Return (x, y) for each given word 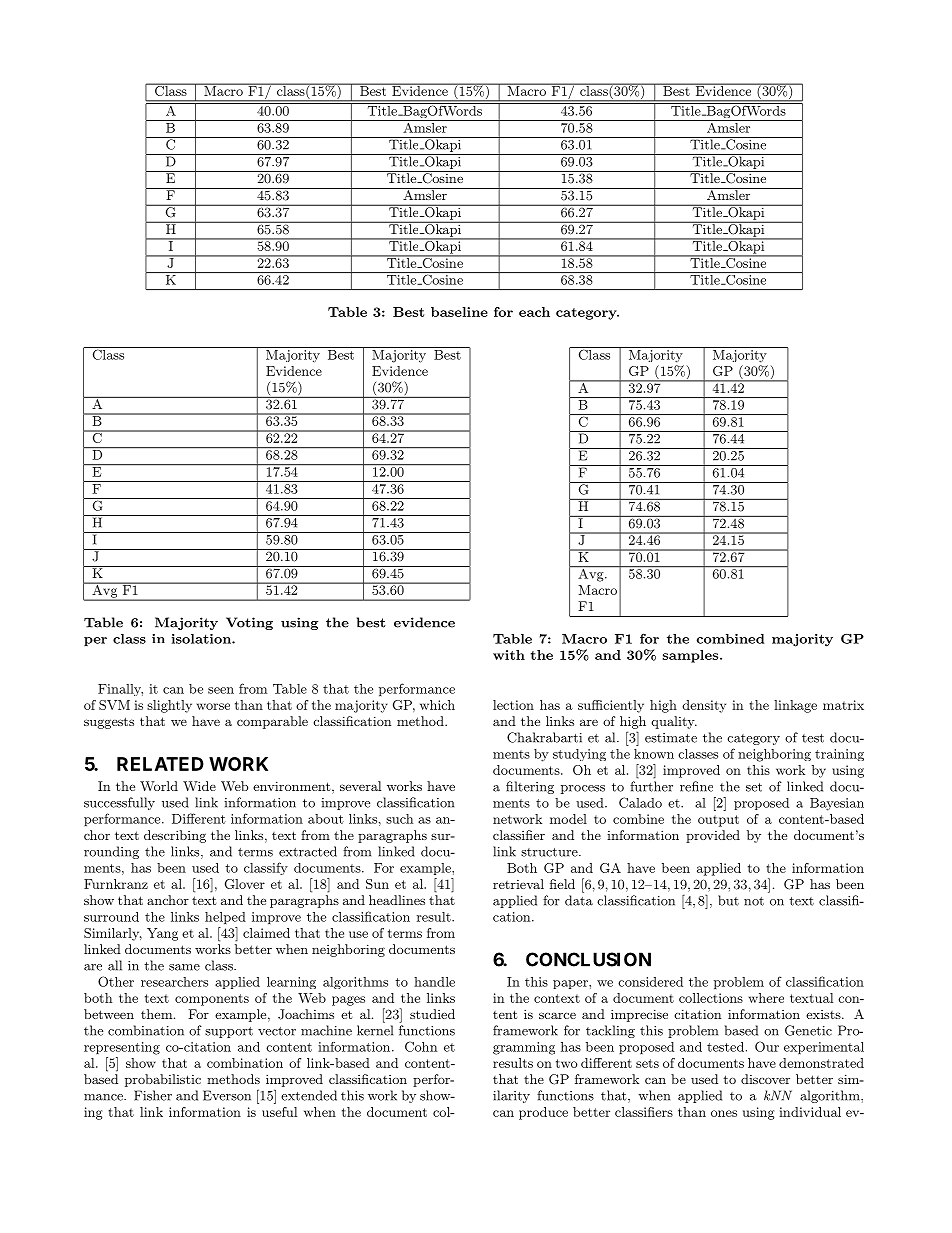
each (534, 312)
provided (713, 836)
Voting (249, 623)
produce (543, 1113)
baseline (459, 312)
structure (550, 852)
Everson (227, 1095)
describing (175, 836)
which (437, 705)
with (509, 655)
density (704, 706)
